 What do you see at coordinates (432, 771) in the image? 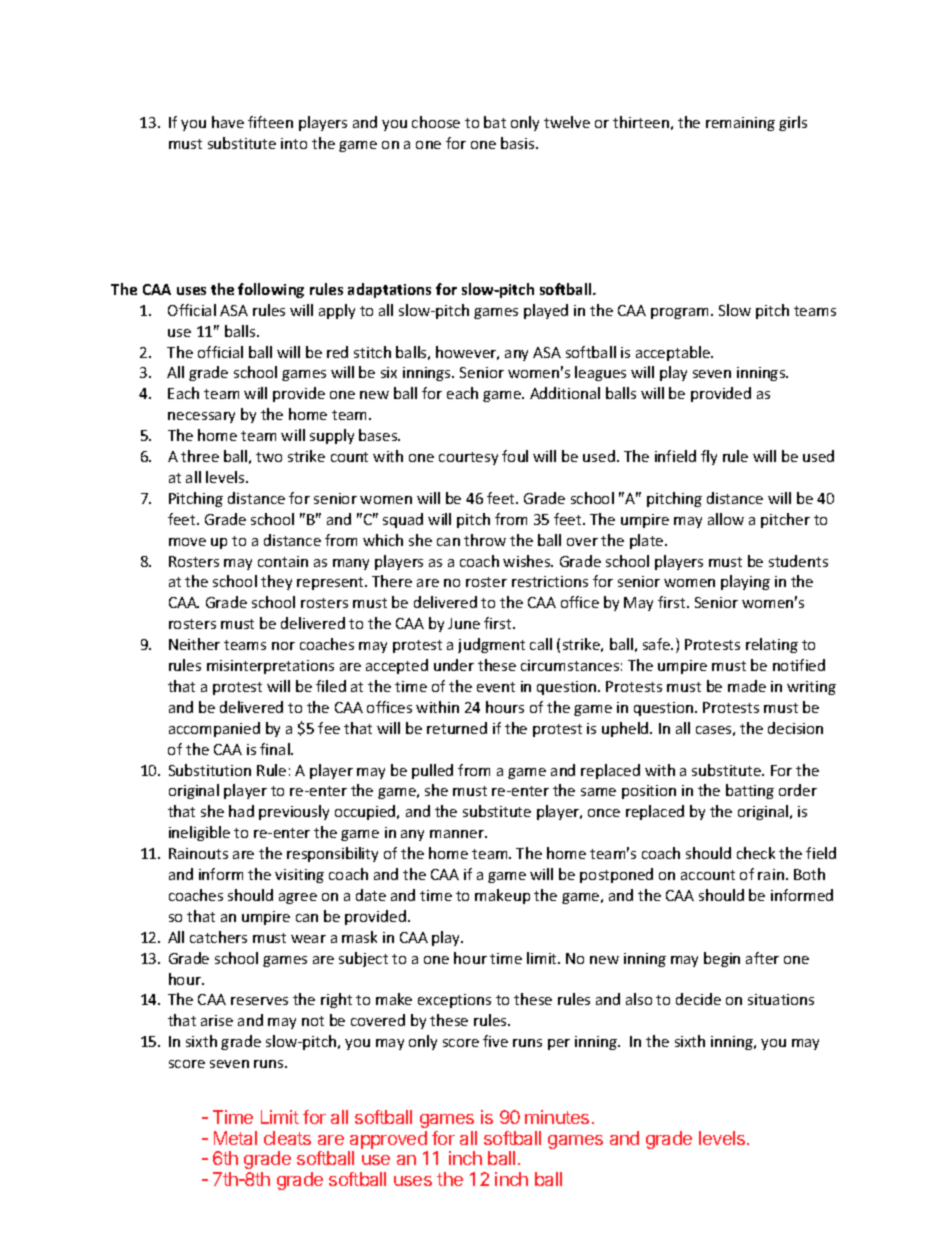
I see `pulled` at bounding box center [432, 771].
